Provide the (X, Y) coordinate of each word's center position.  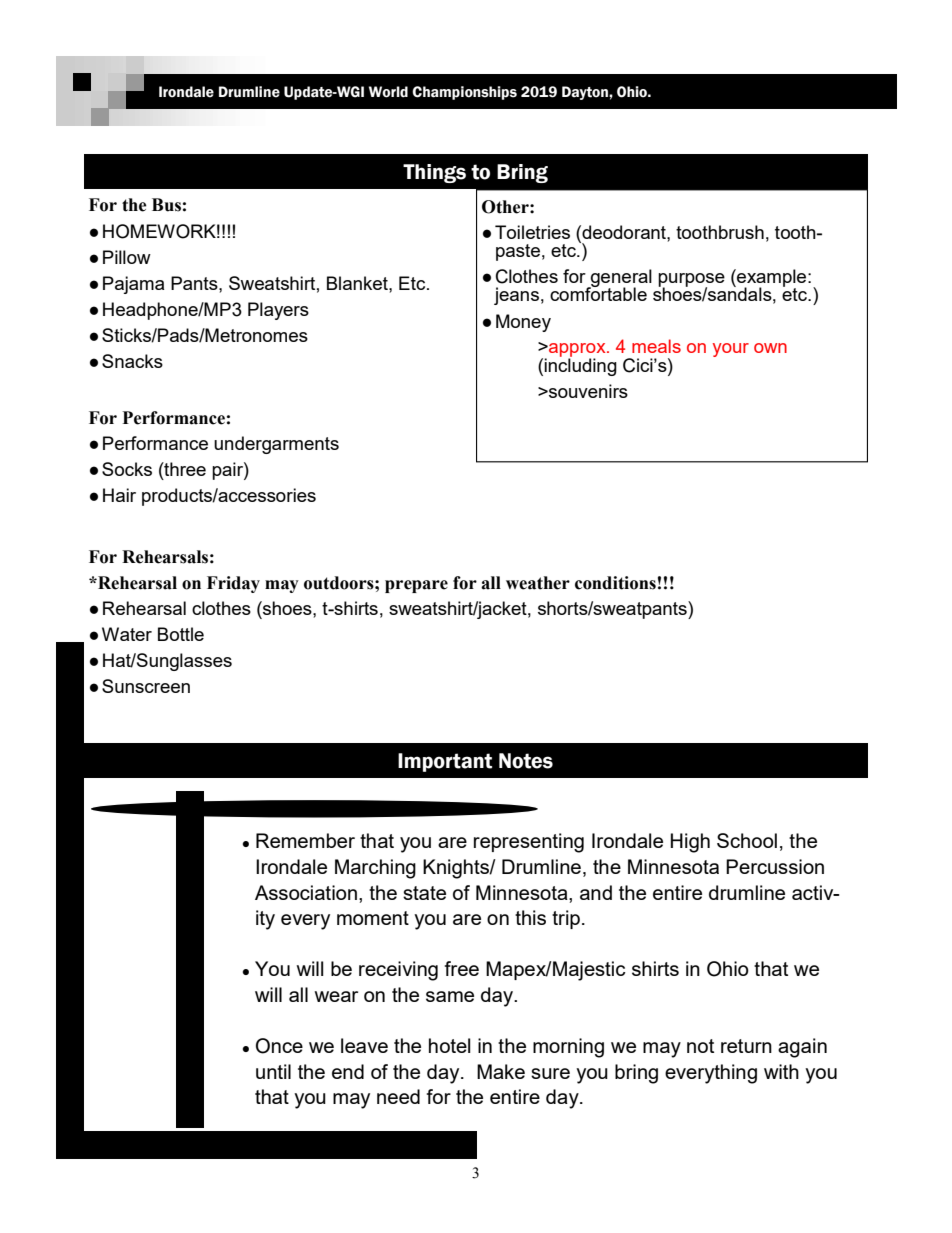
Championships (464, 93)
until (273, 1071)
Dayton (586, 93)
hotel (449, 1045)
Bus (166, 205)
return (746, 1046)
